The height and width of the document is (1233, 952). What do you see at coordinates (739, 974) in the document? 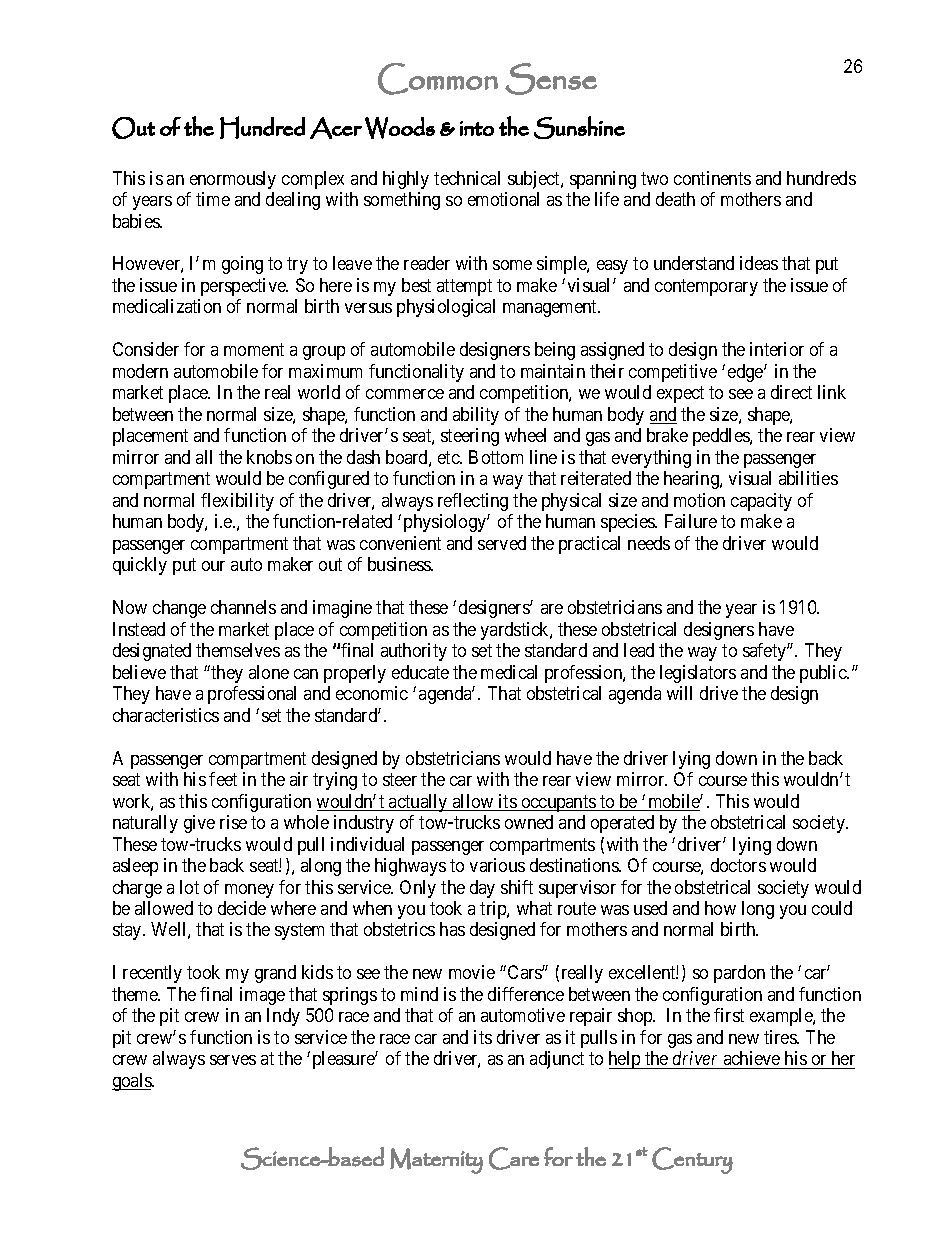
I see `pardon` at bounding box center [739, 974].
